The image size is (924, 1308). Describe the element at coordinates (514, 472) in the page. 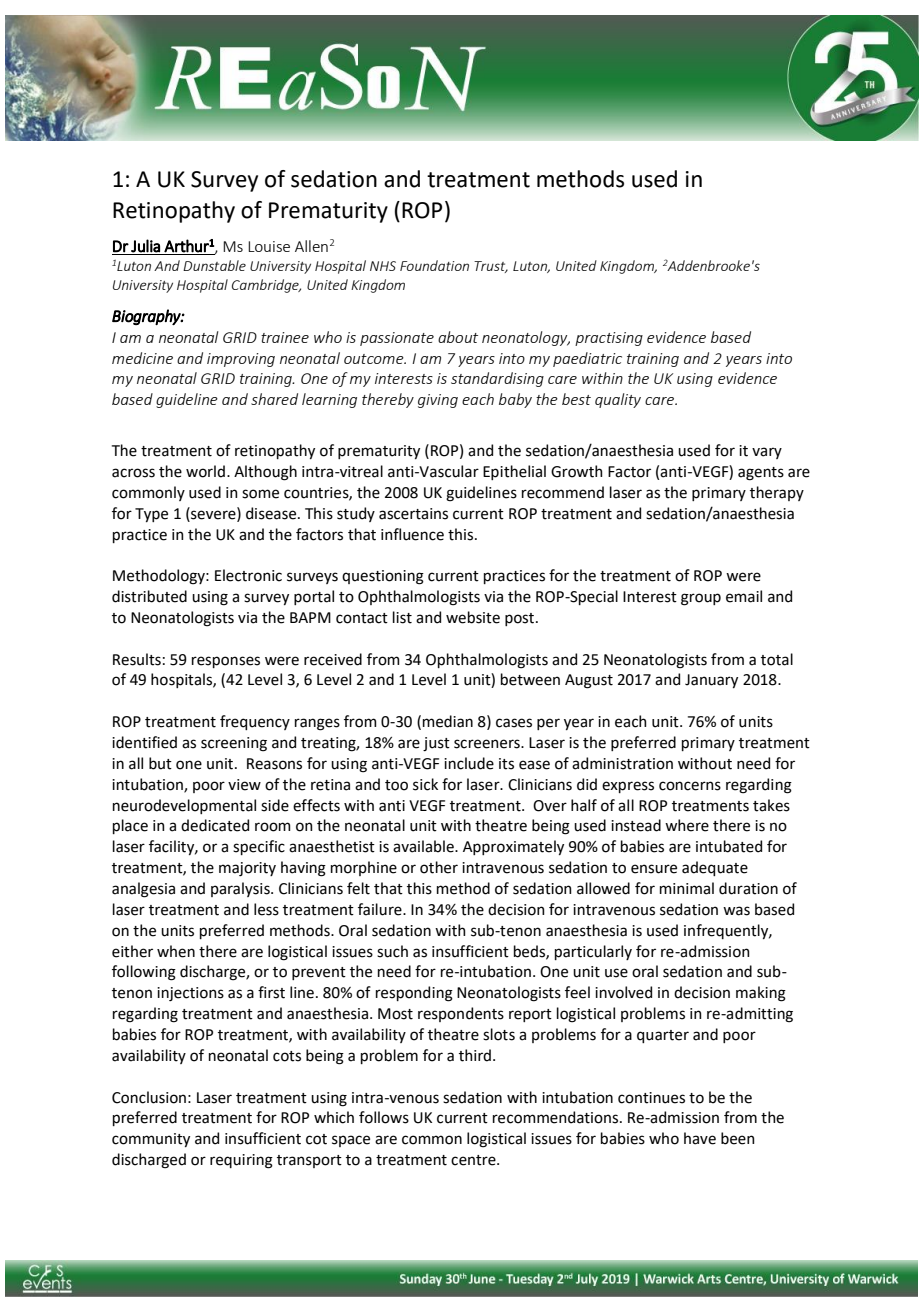

I see `Epithelial` at that location.
